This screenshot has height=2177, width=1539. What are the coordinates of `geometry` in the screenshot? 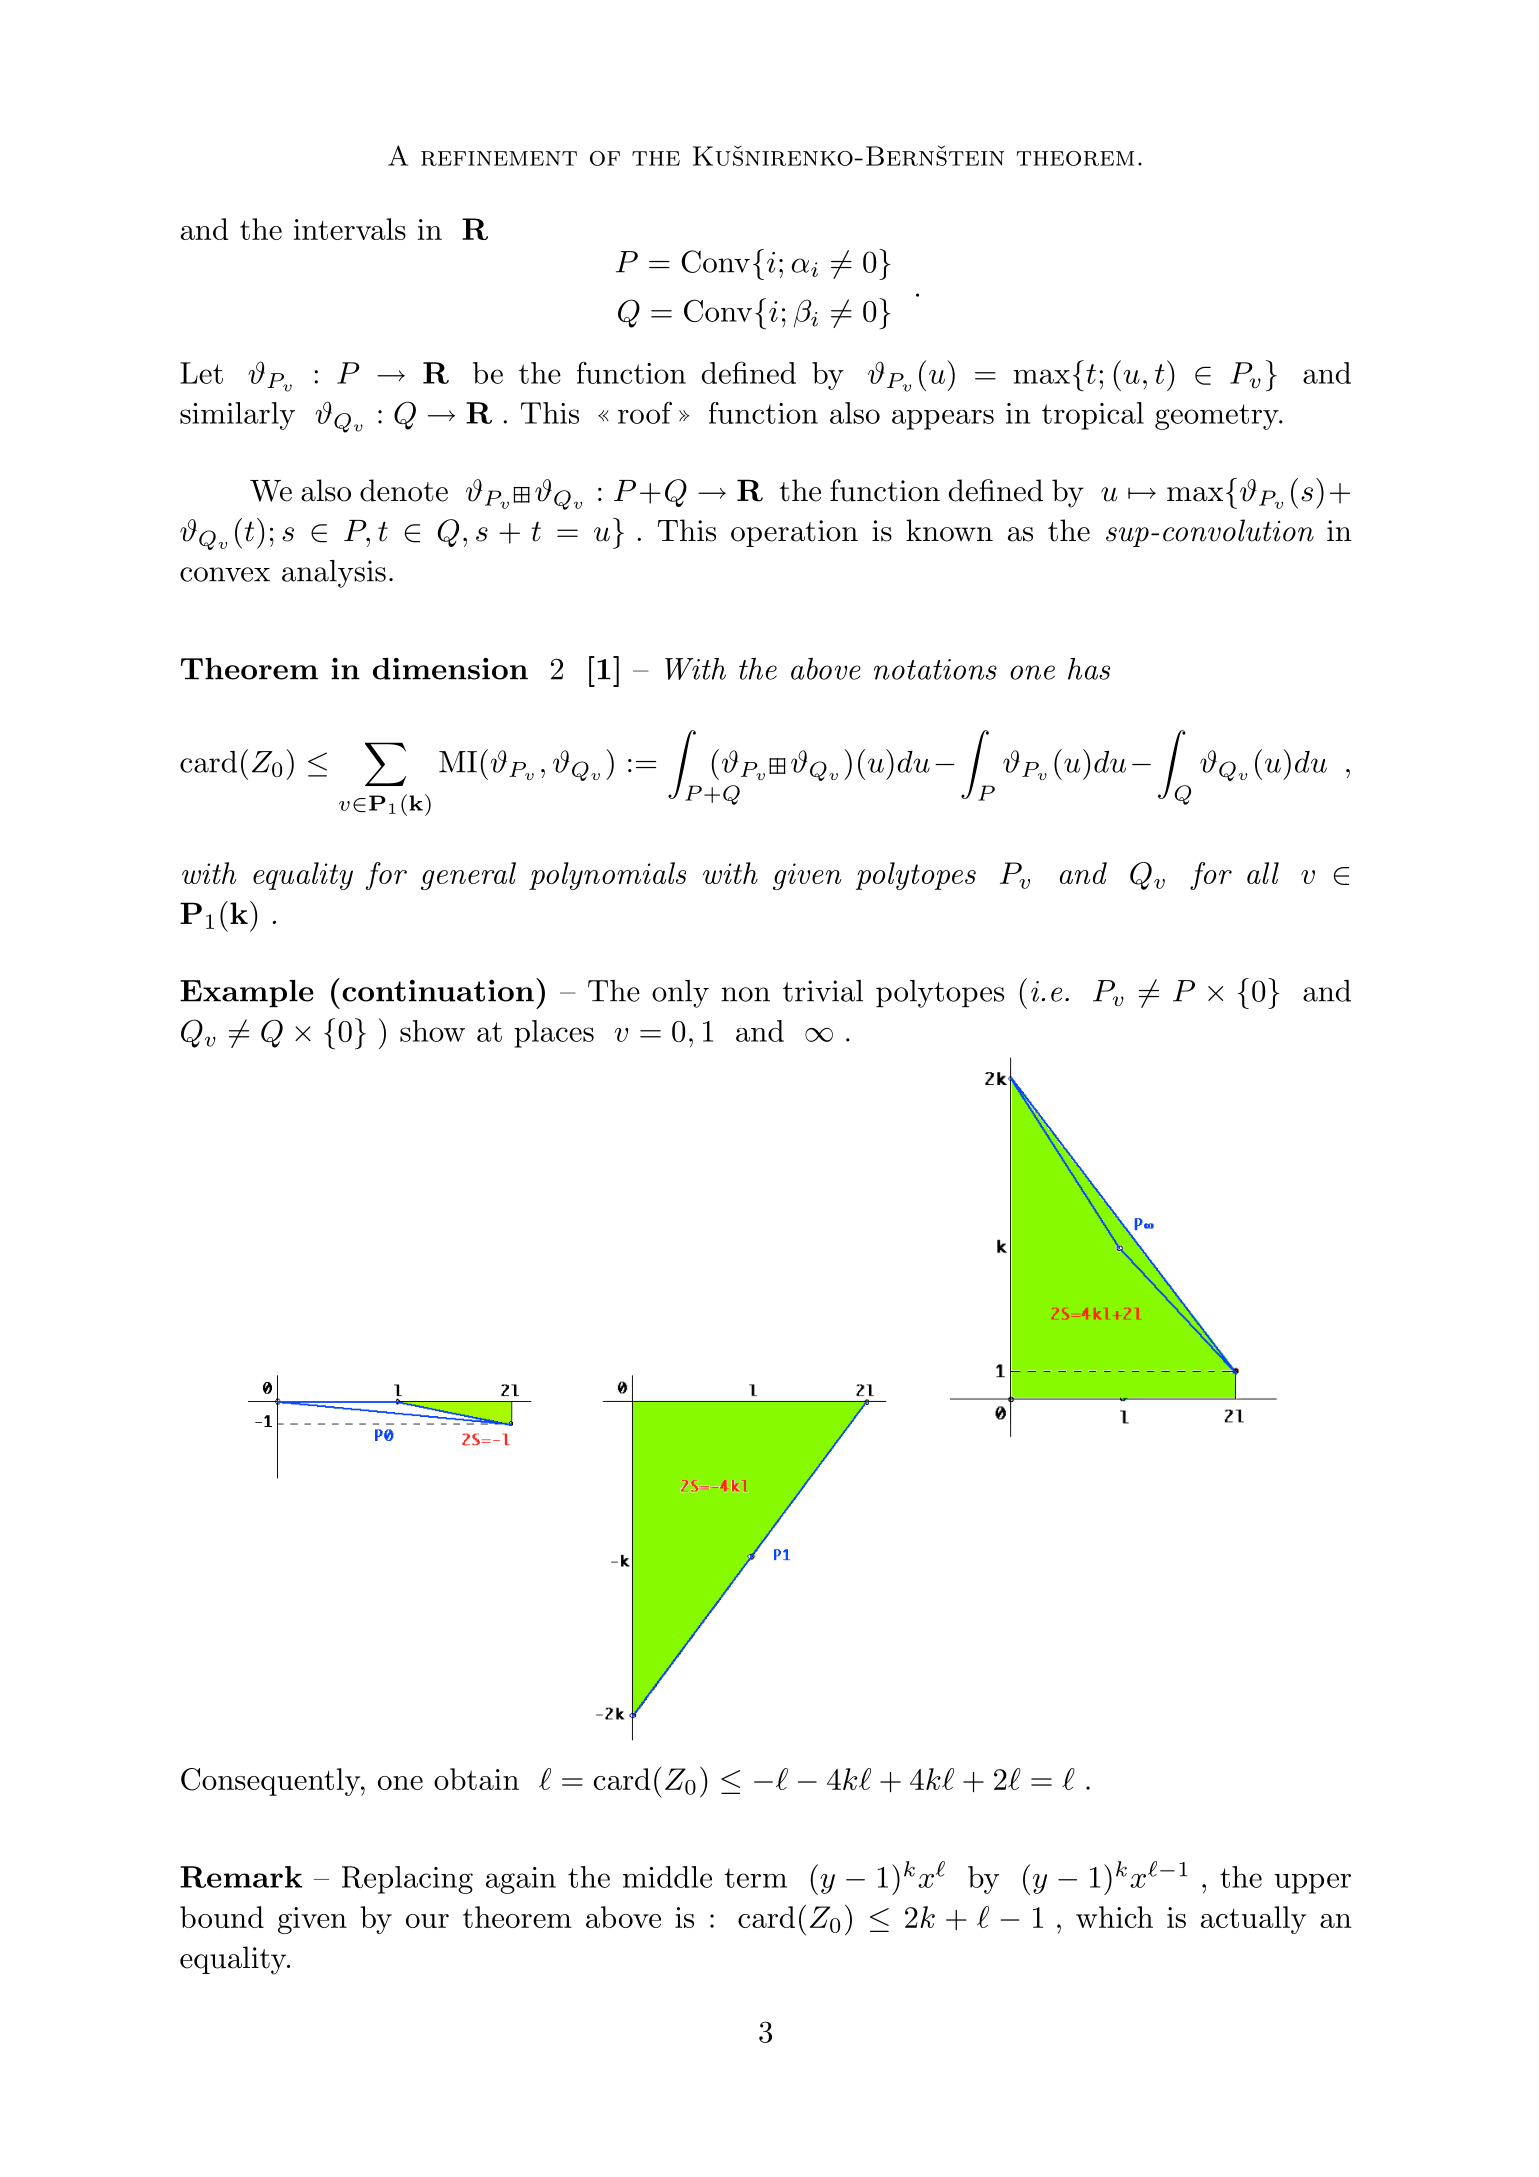 It's located at (1218, 417).
